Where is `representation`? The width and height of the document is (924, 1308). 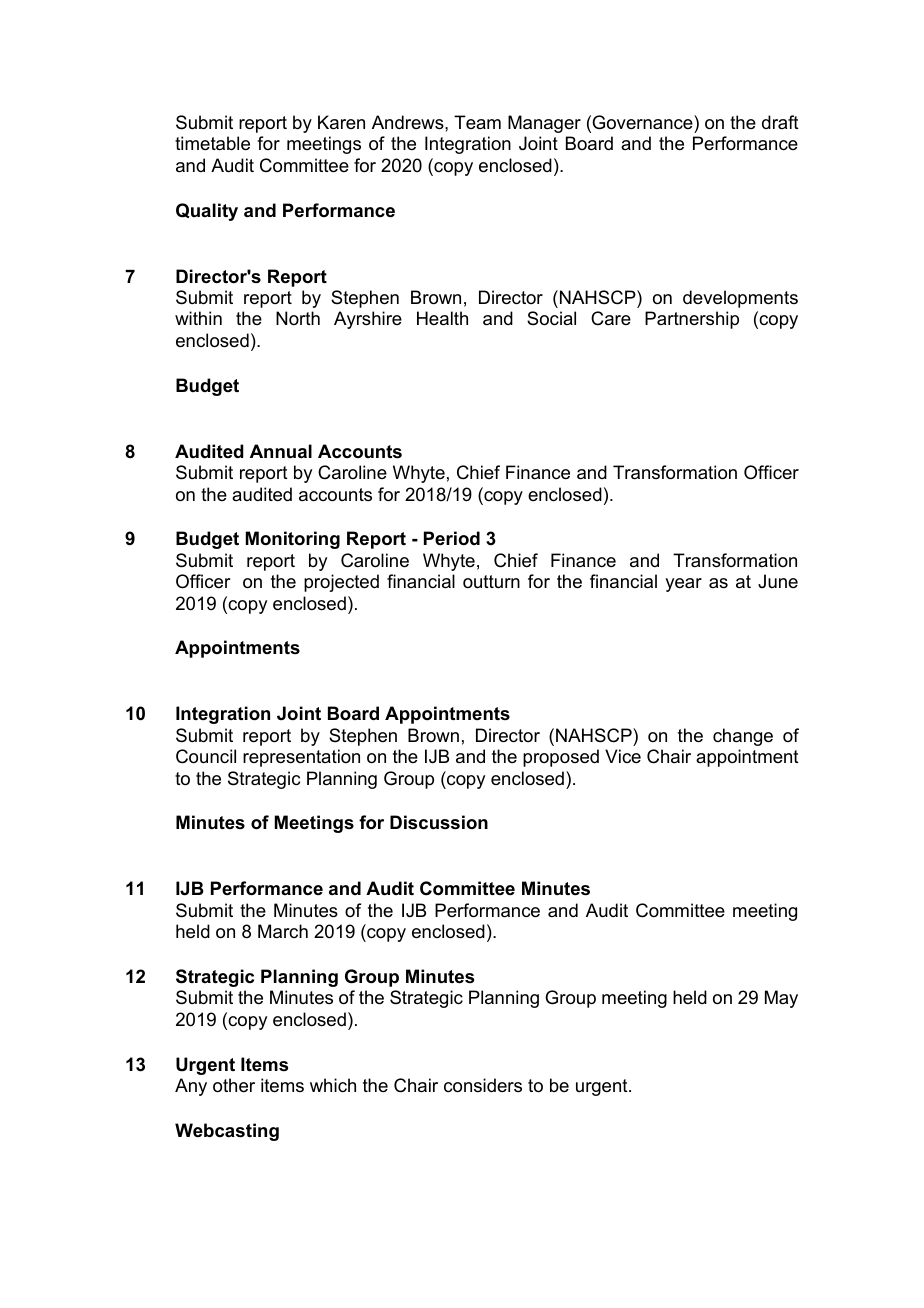
representation is located at coordinates (301, 758).
